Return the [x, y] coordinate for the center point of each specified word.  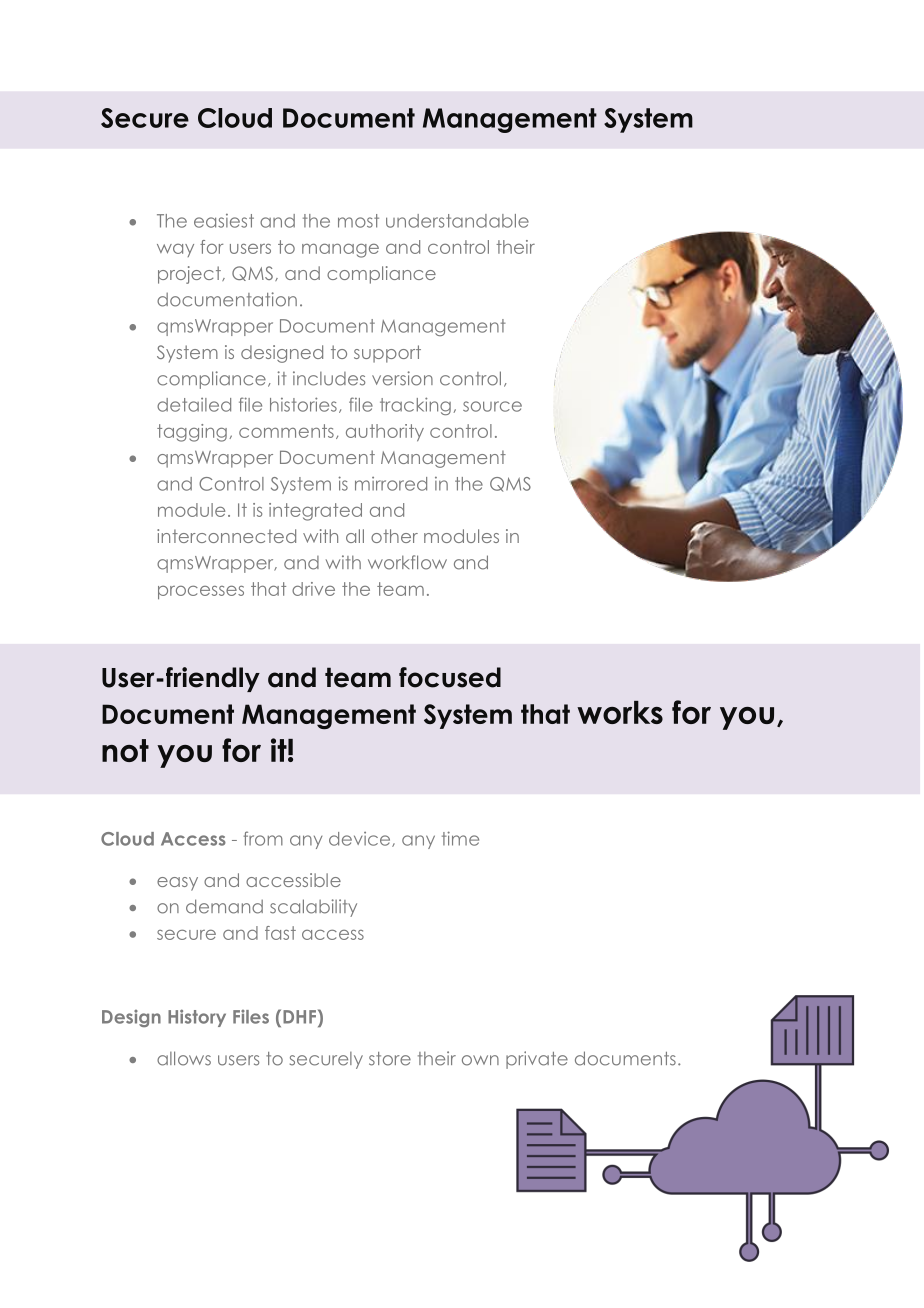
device [361, 839]
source [492, 406]
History [197, 1018]
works [620, 712]
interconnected [226, 536]
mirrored [391, 484]
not [125, 750]
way [175, 250]
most [358, 221]
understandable [457, 221]
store [390, 1059]
